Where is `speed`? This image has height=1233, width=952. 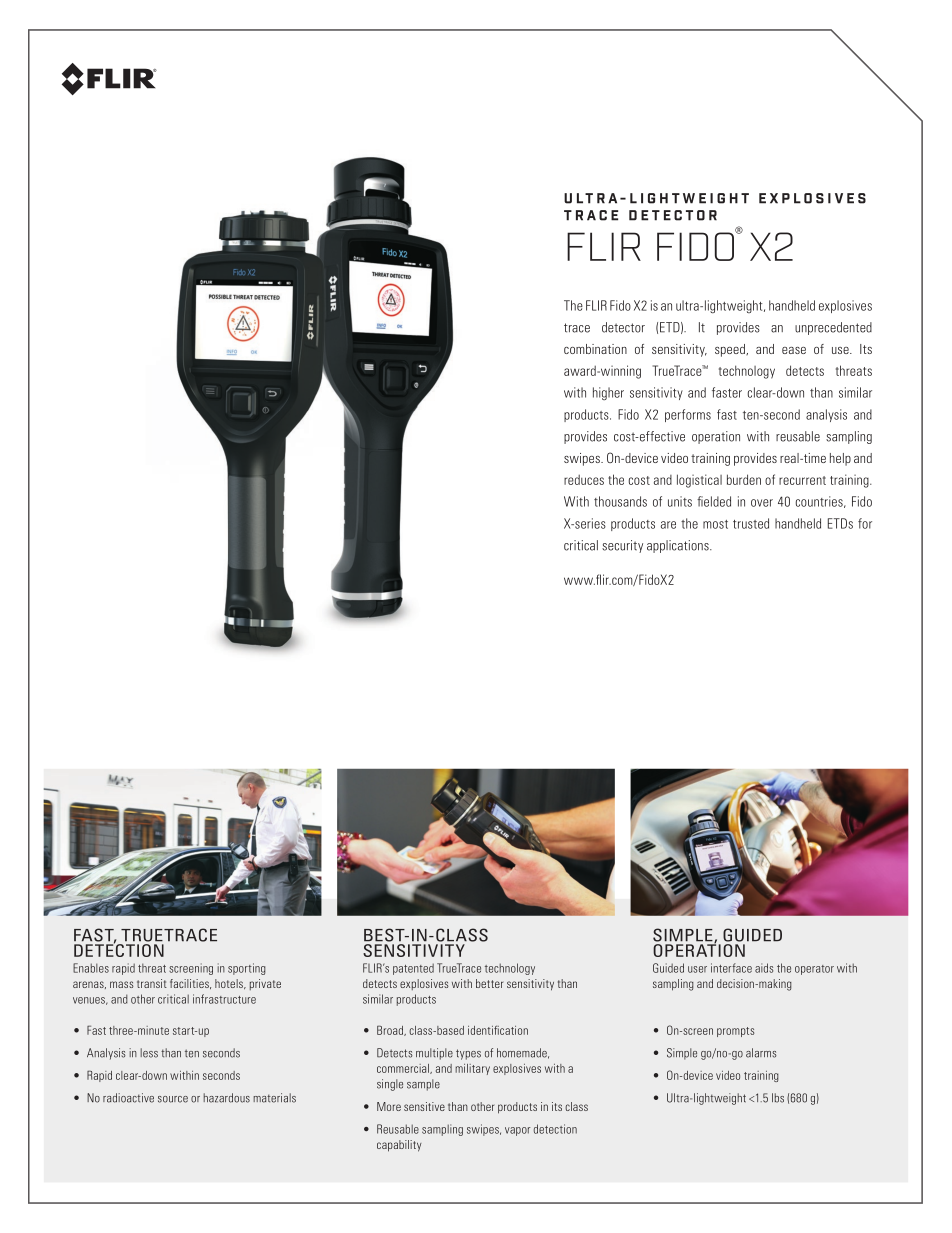
speed is located at coordinates (731, 350).
